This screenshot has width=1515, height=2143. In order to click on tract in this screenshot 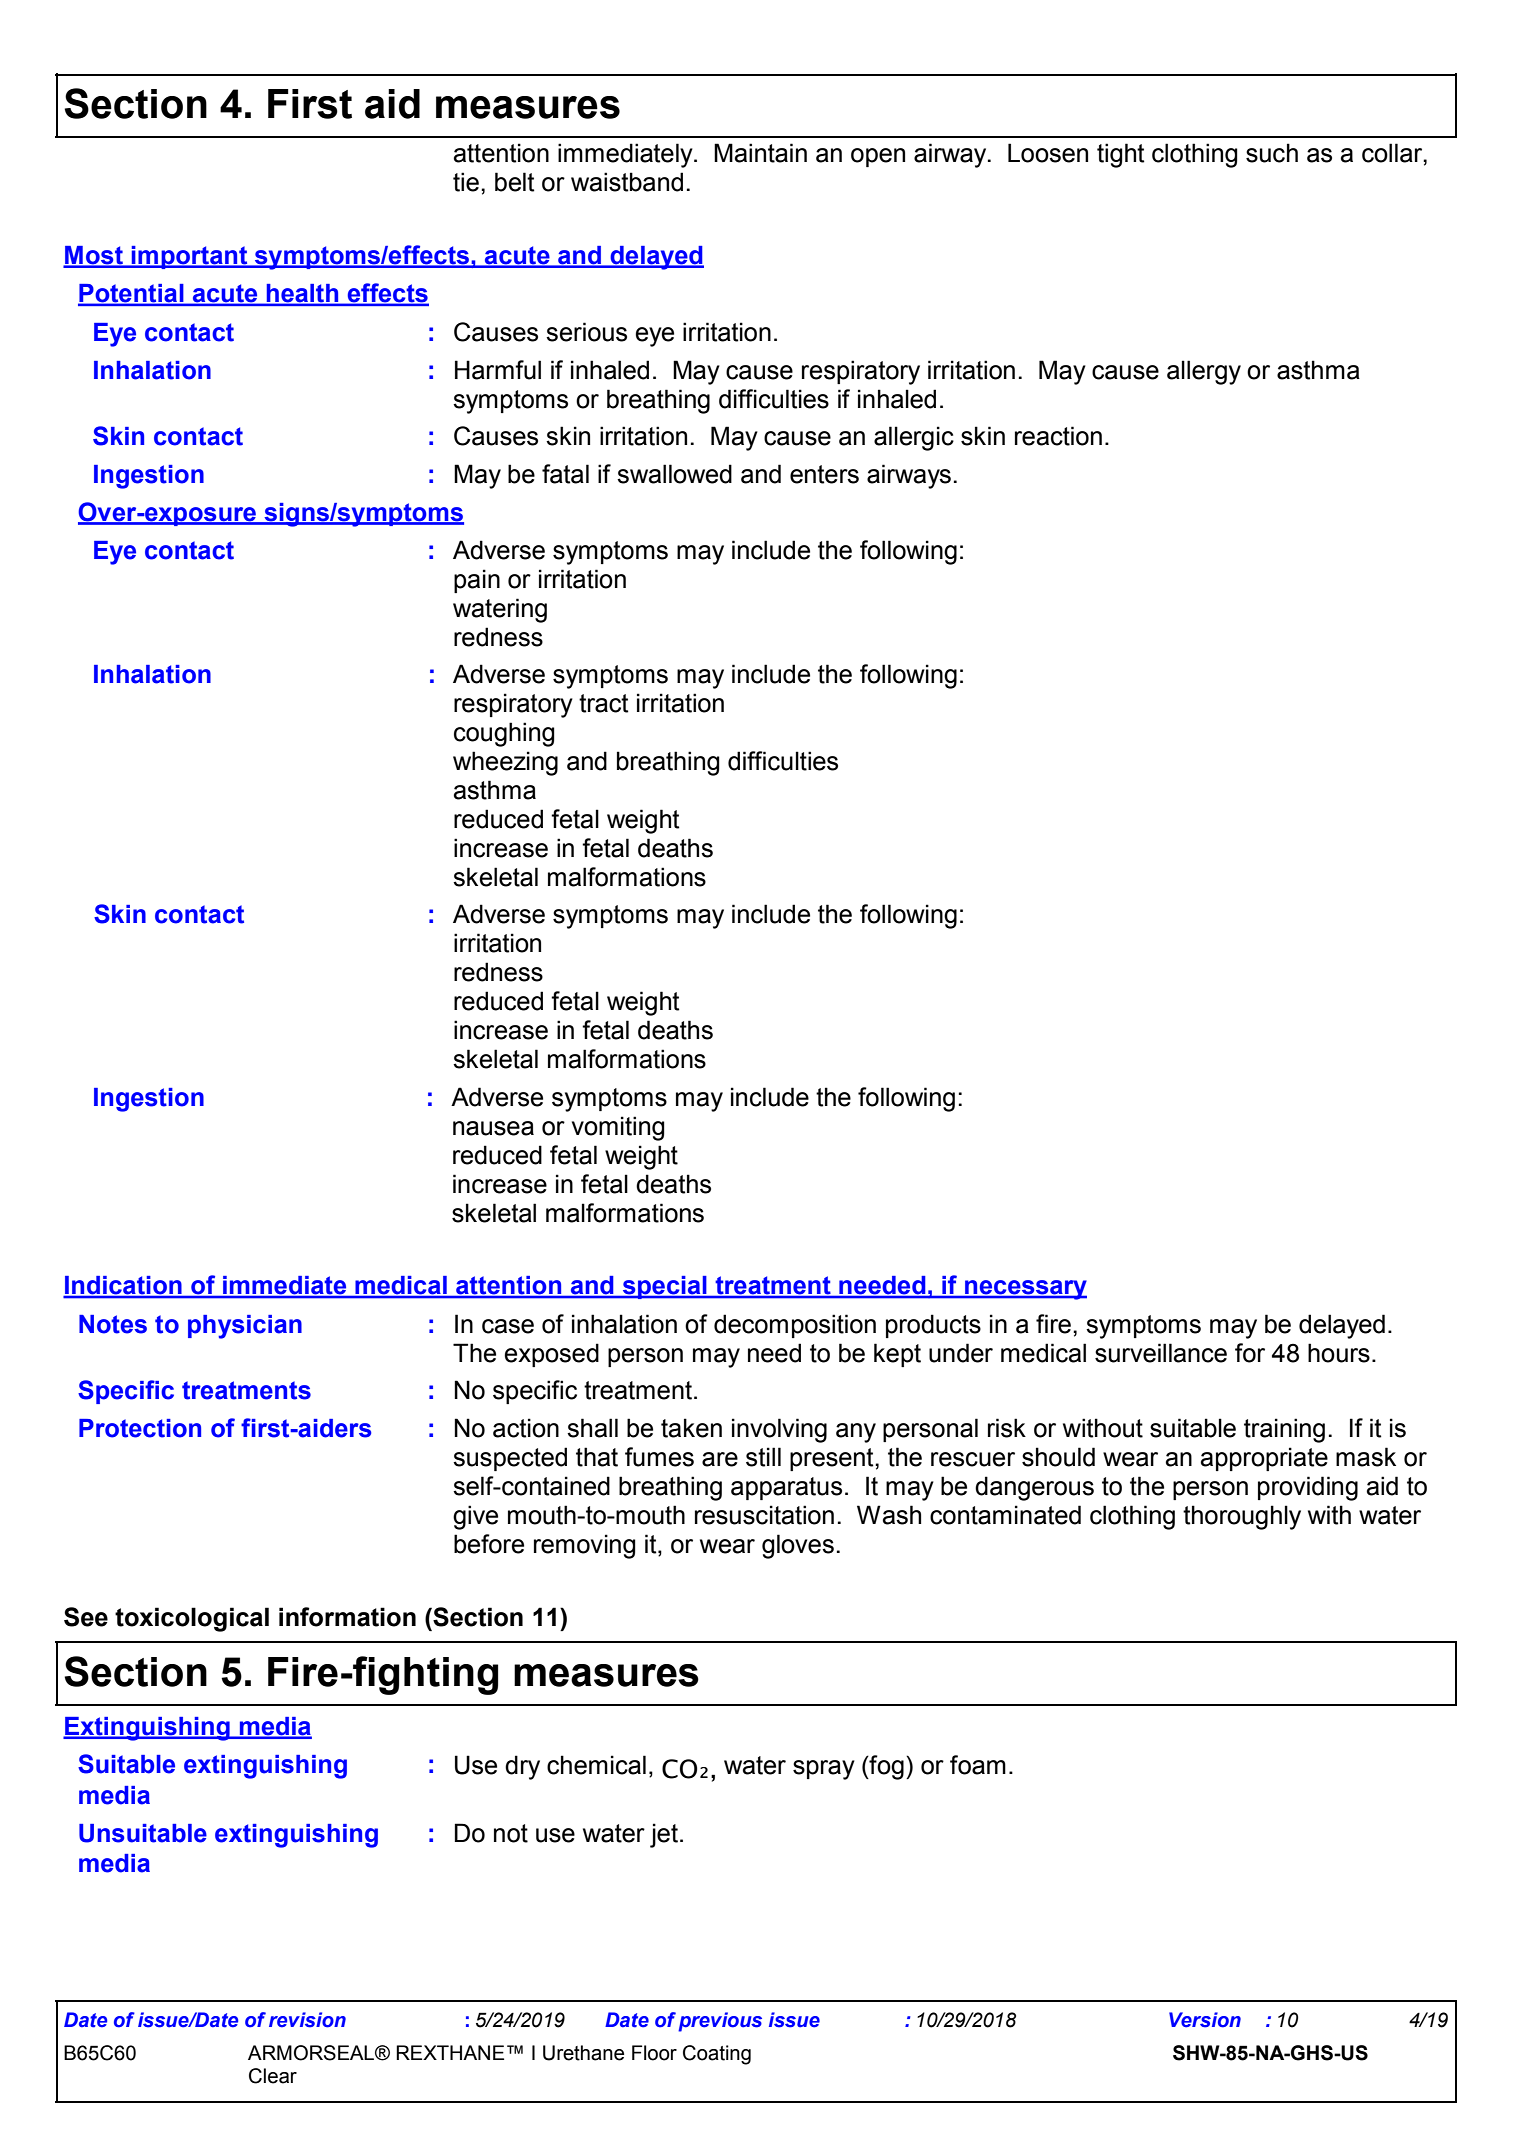, I will do `click(604, 703)`.
